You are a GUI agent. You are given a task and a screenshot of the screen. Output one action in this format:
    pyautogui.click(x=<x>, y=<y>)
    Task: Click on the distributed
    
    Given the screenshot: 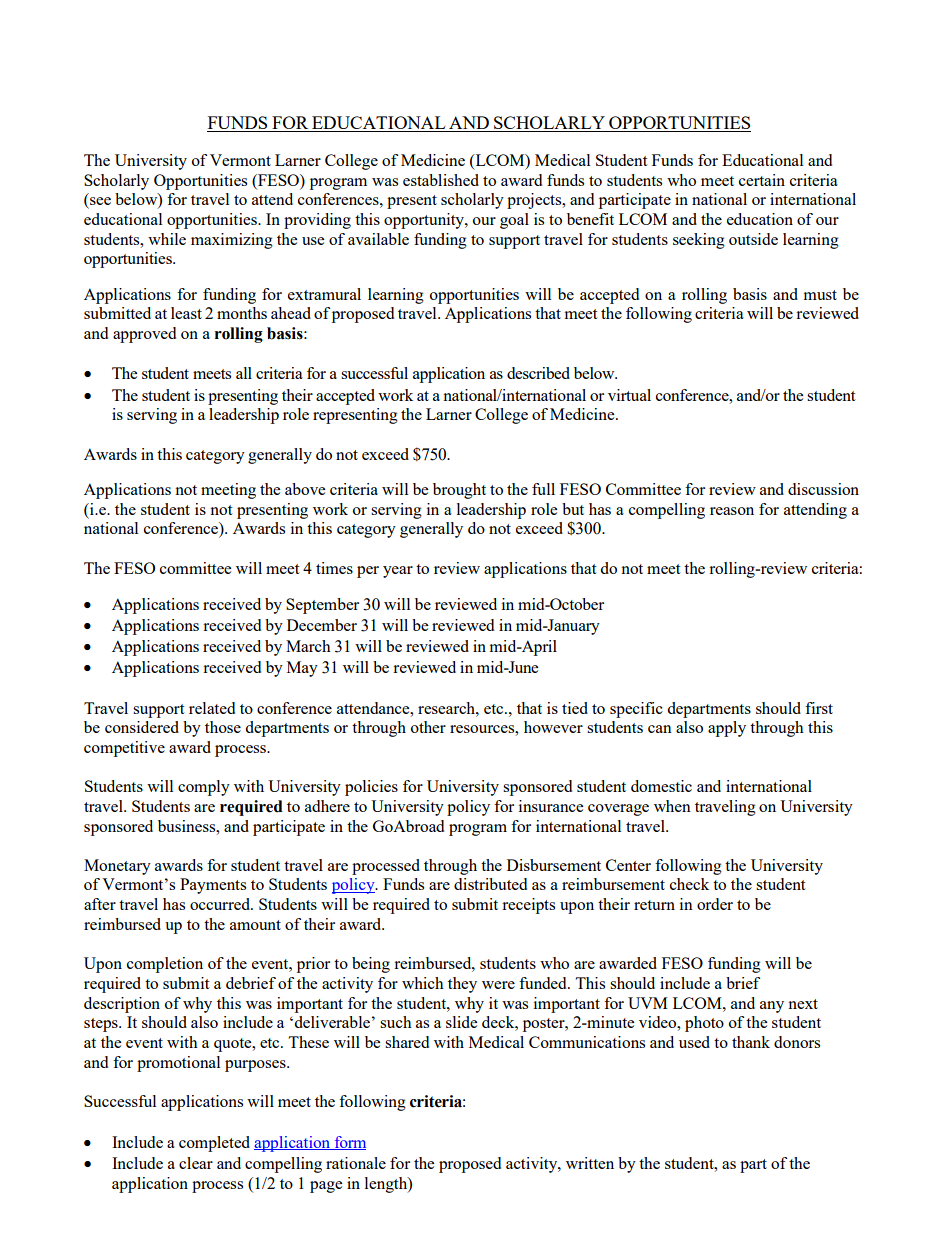 What is the action you would take?
    pyautogui.click(x=490, y=884)
